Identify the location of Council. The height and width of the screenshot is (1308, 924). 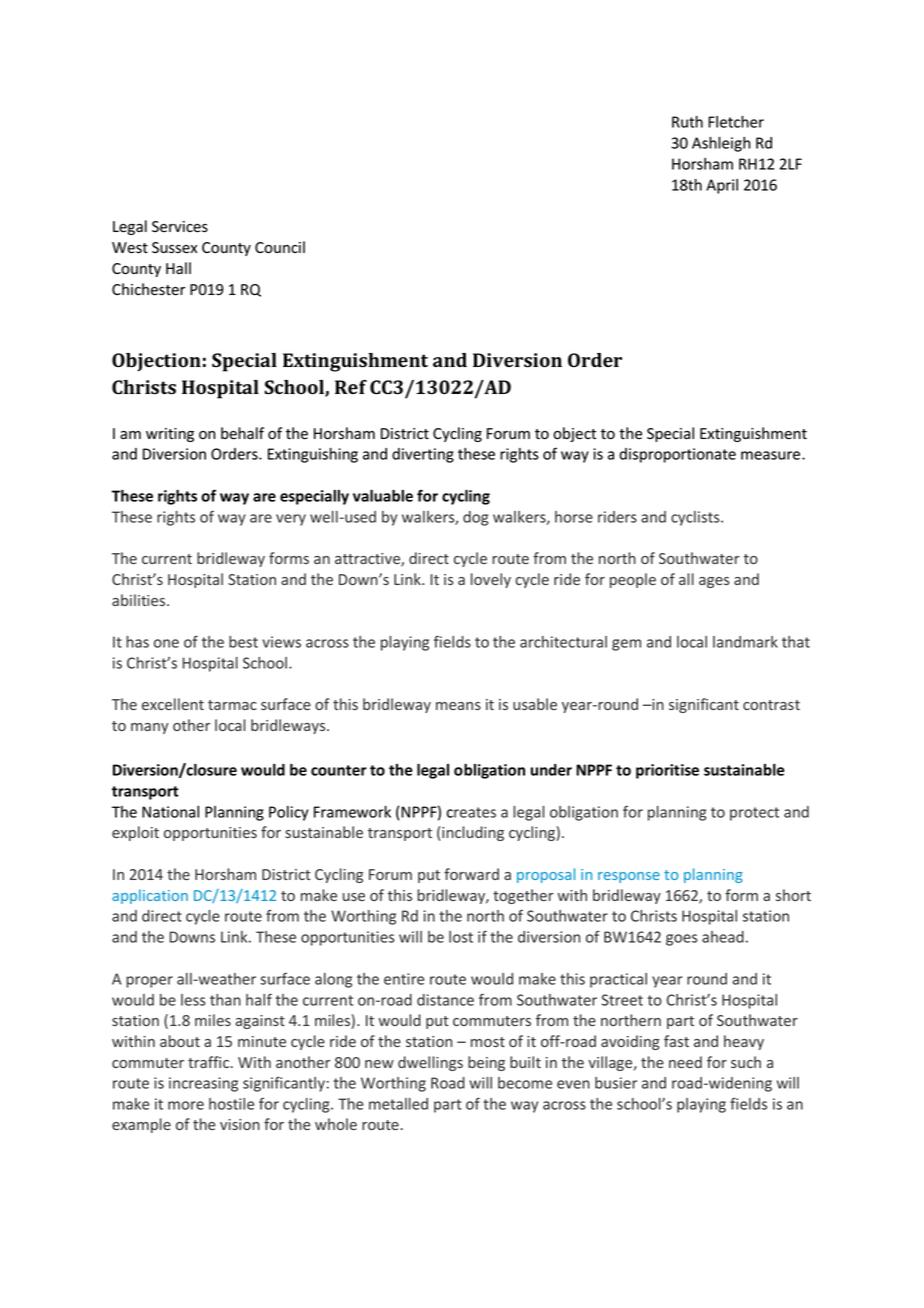
(280, 247).
